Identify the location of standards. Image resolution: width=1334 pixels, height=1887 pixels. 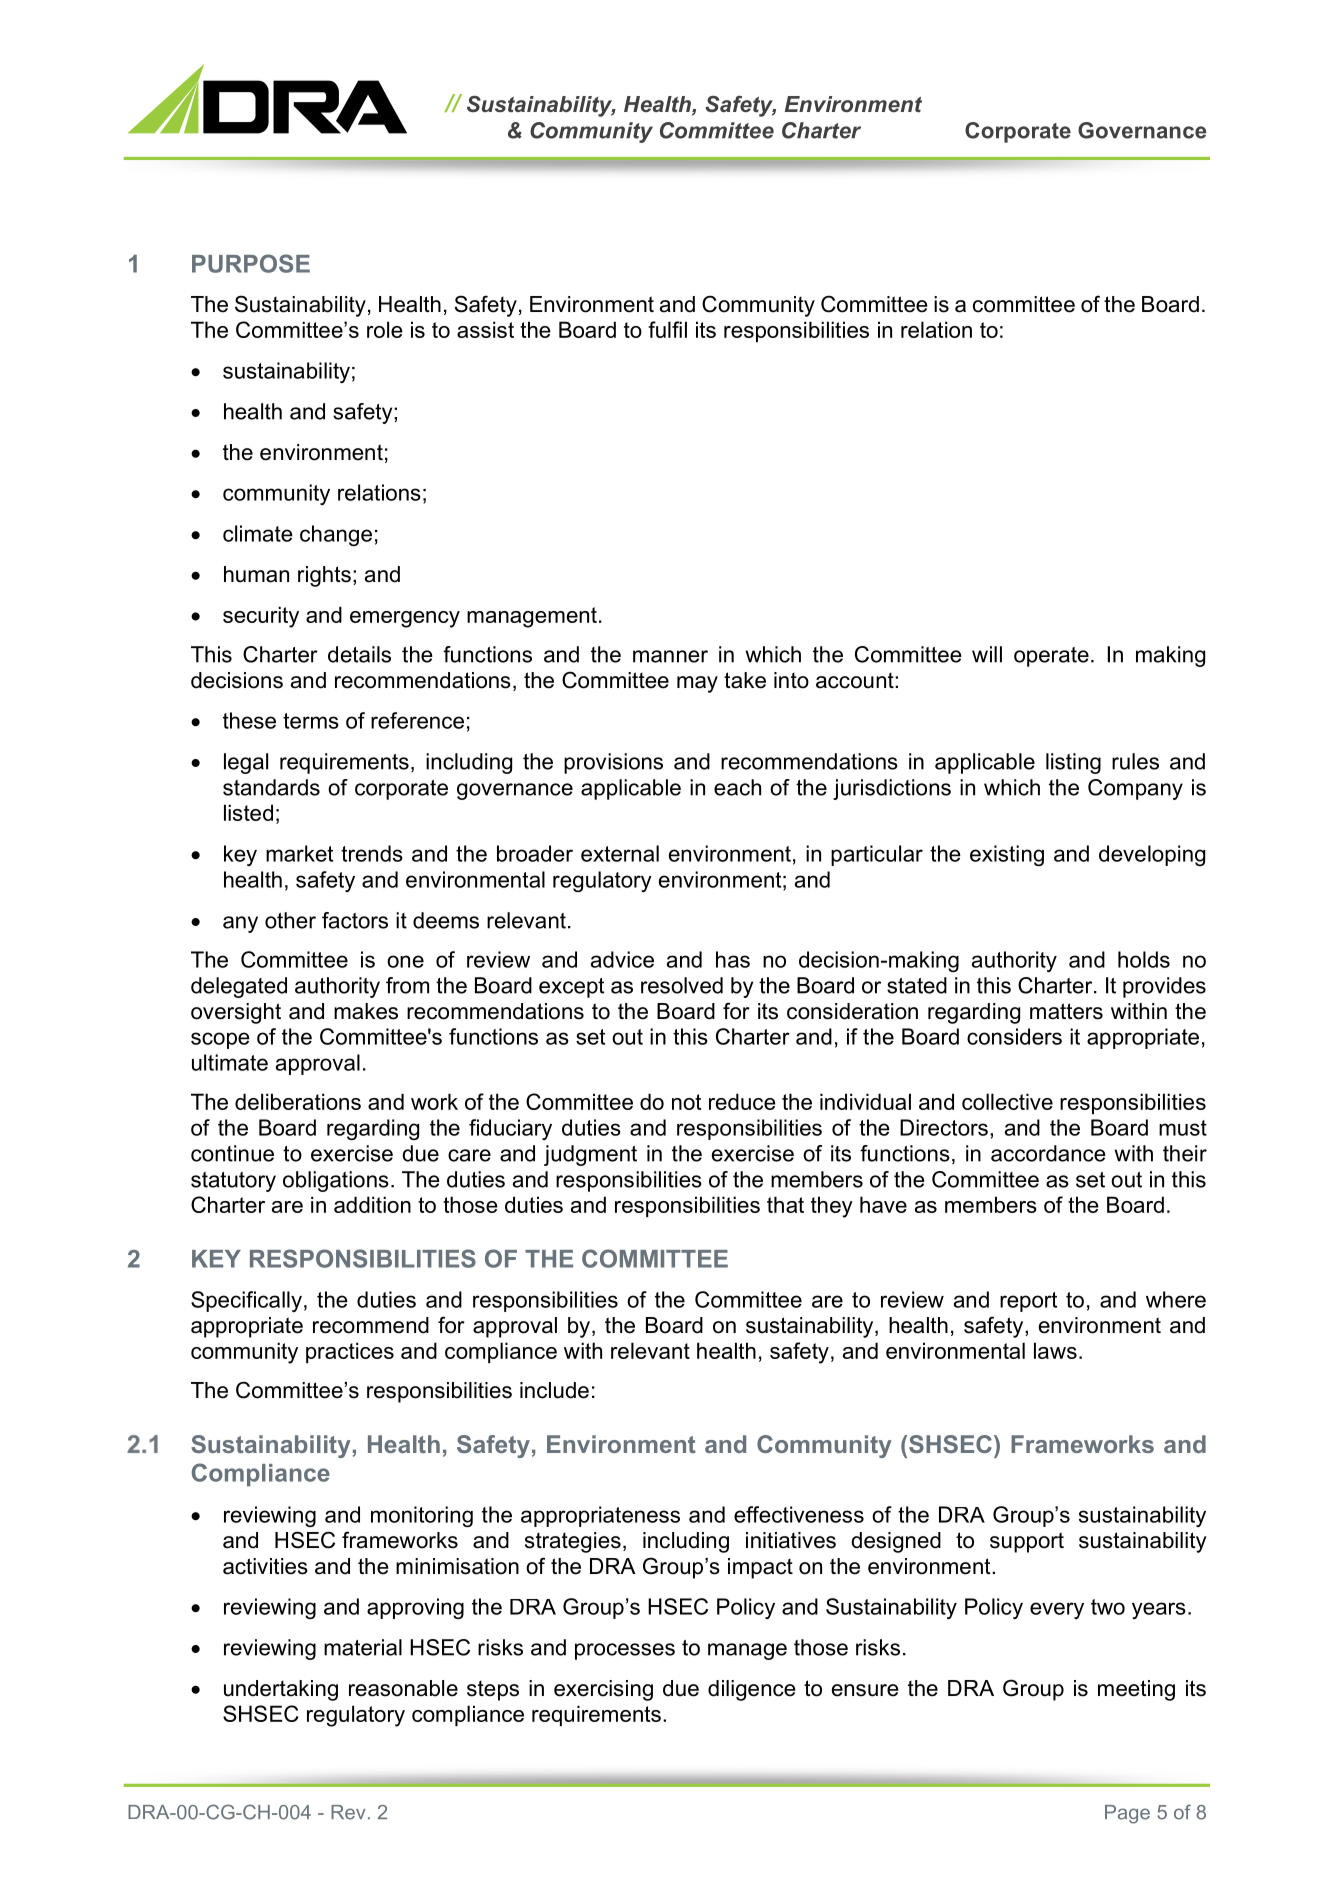
(271, 787).
